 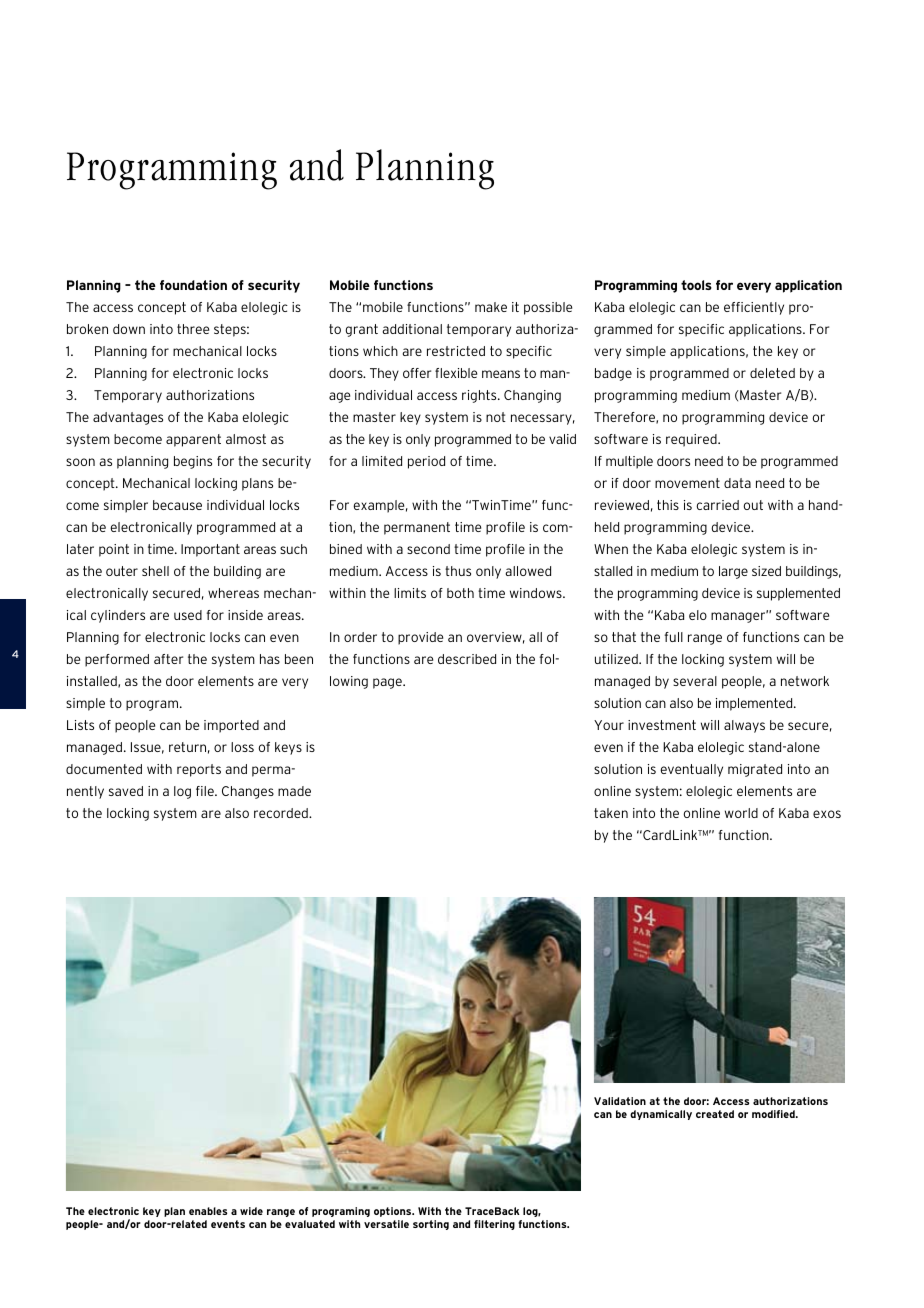 I want to click on enables, so click(x=208, y=1211).
